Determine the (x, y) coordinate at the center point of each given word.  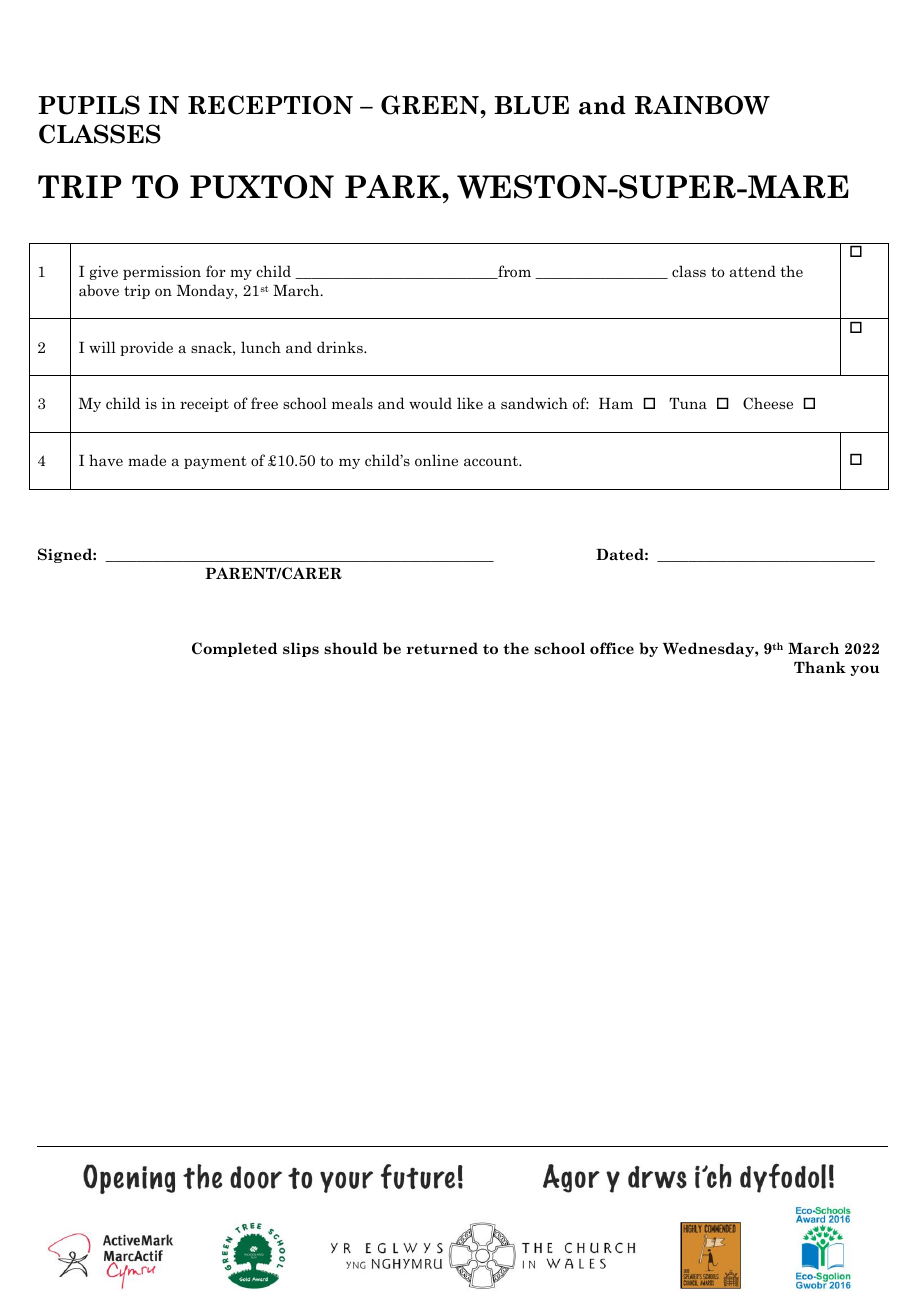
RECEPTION (270, 105)
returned (442, 648)
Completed (234, 649)
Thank (820, 667)
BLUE (531, 105)
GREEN (431, 105)
